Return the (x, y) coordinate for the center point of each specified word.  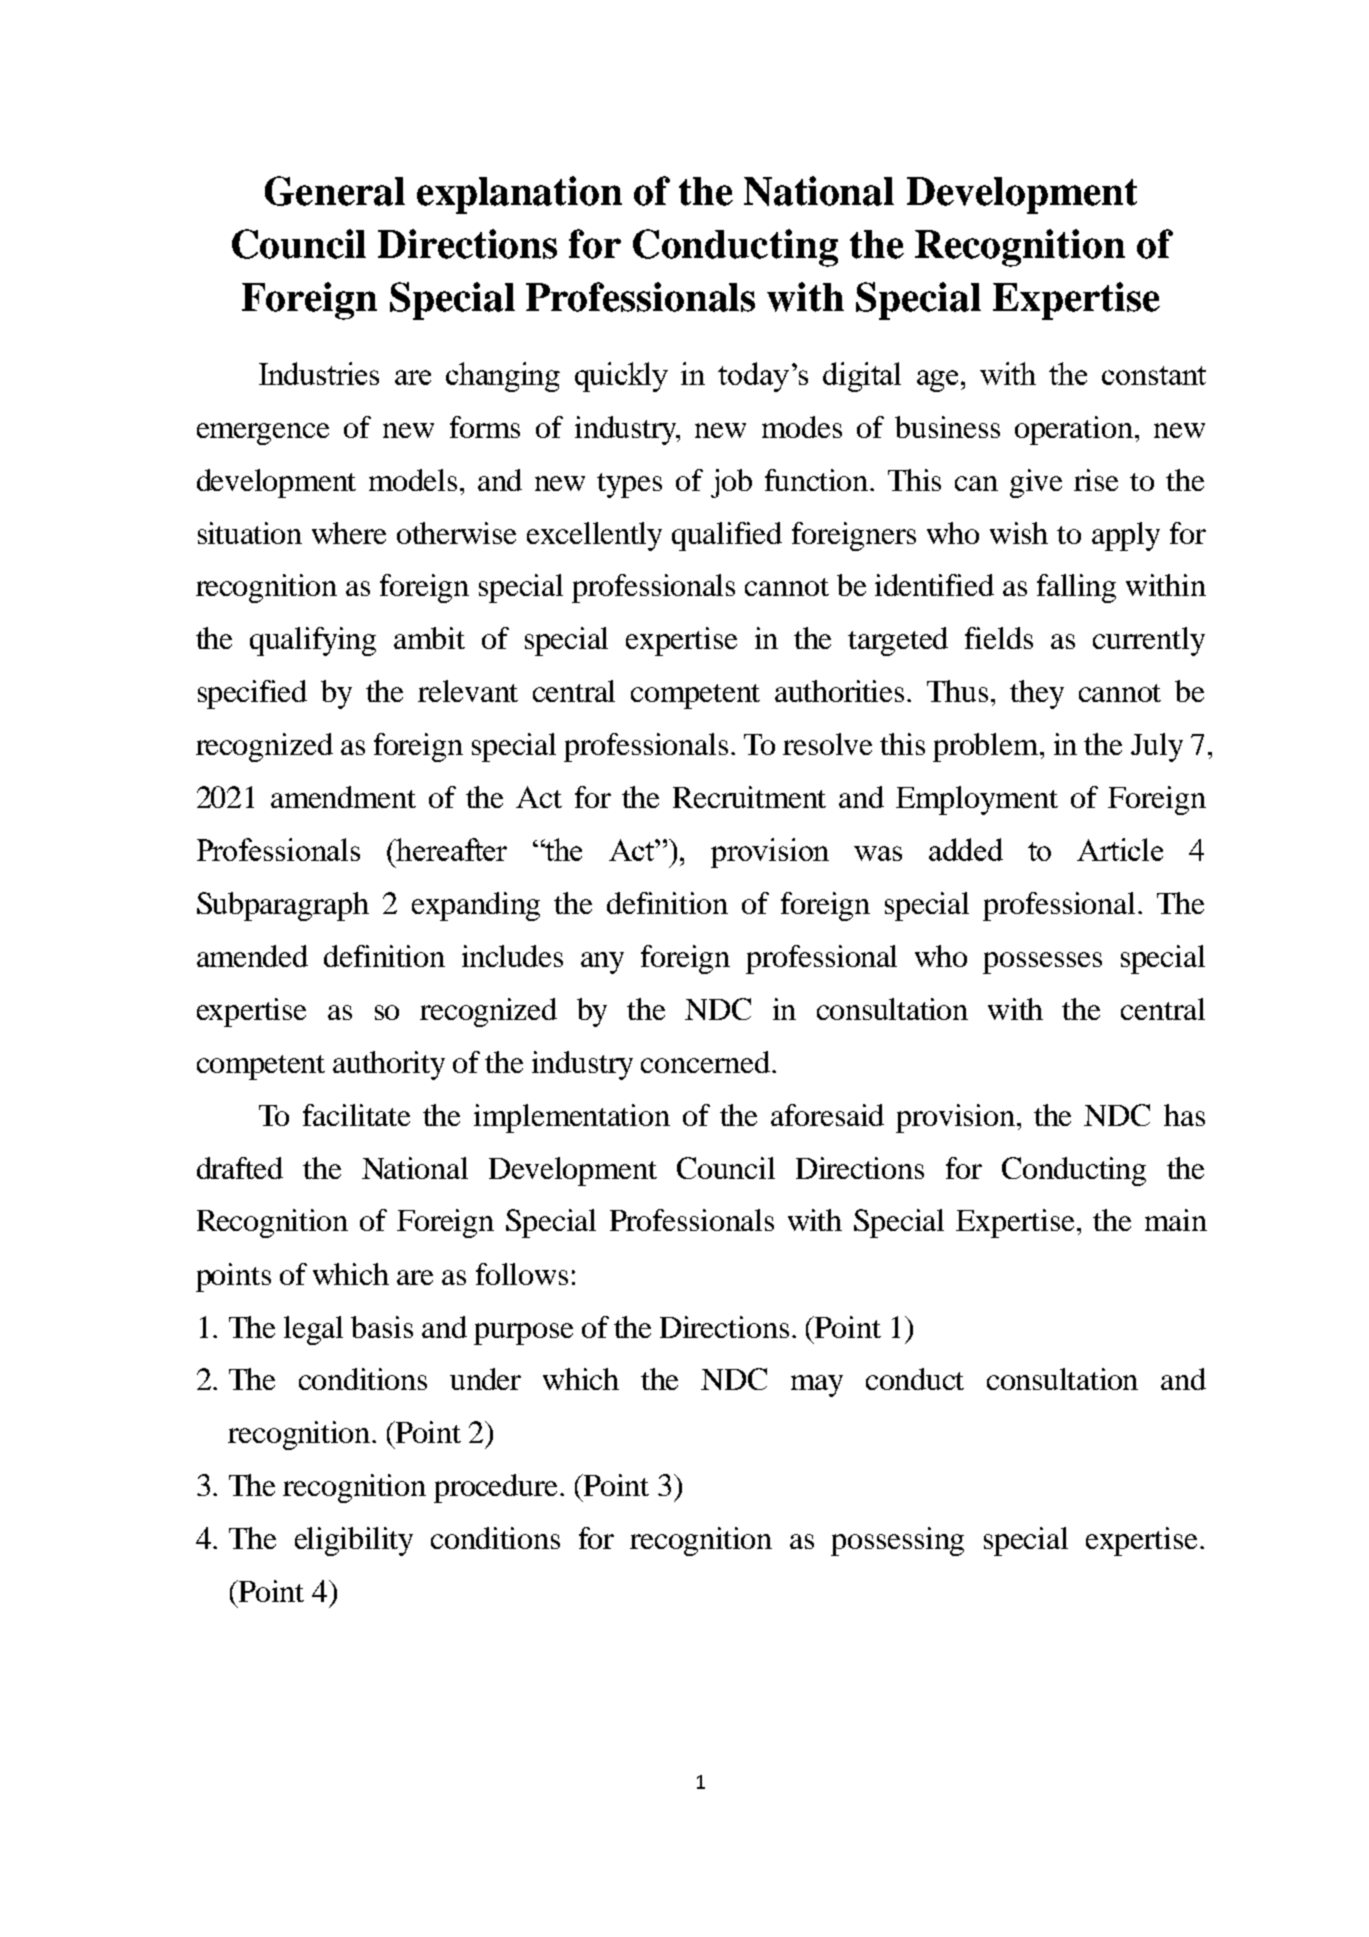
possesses (1042, 963)
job (731, 483)
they (1037, 694)
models (413, 480)
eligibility (354, 1541)
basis (382, 1327)
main (1176, 1220)
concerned (705, 1062)
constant (1154, 375)
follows (522, 1274)
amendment (343, 797)
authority (389, 1065)
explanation (519, 195)
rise (1096, 480)
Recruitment (749, 797)
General (335, 191)
